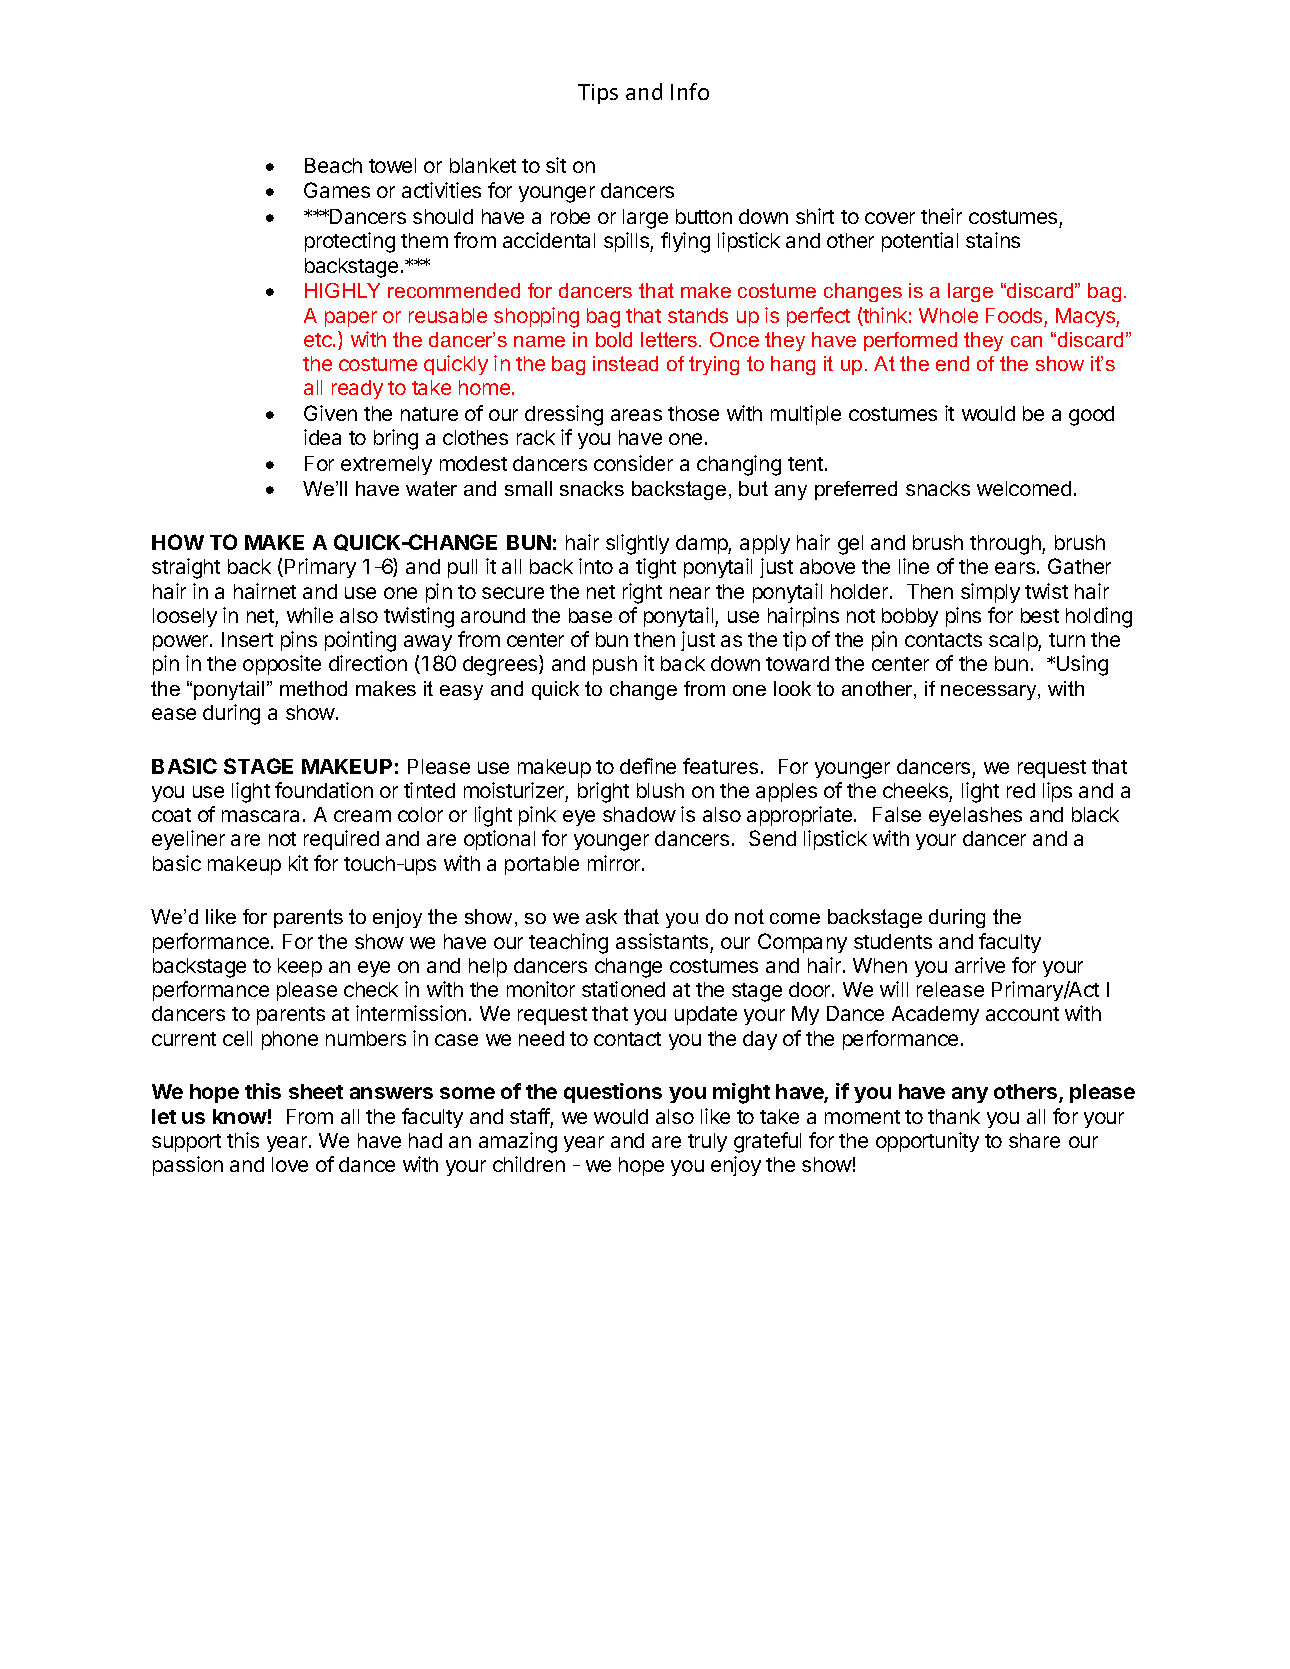  I want to click on Tips, so click(598, 94).
